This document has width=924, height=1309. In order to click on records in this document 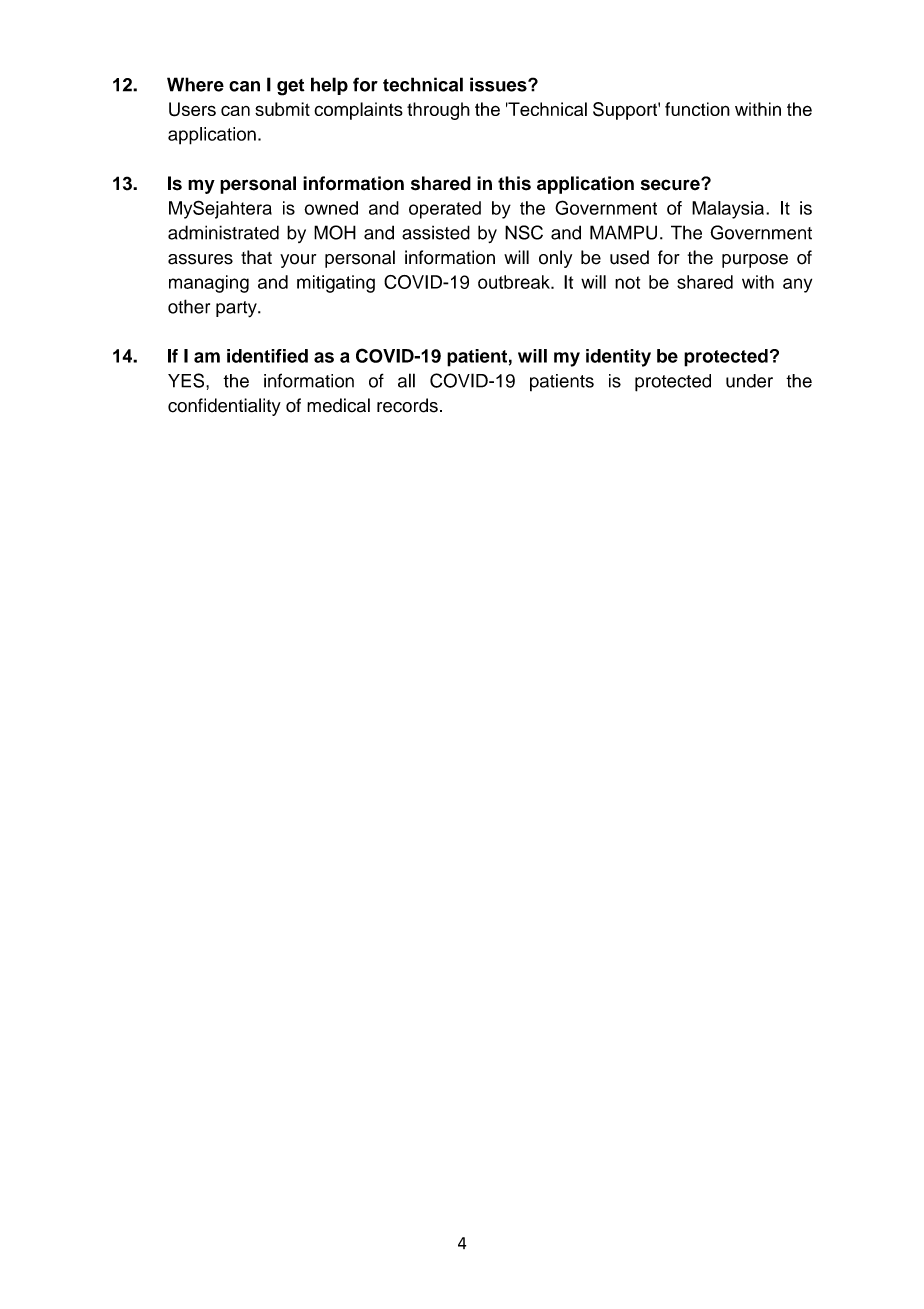, I will do `click(407, 405)`.
